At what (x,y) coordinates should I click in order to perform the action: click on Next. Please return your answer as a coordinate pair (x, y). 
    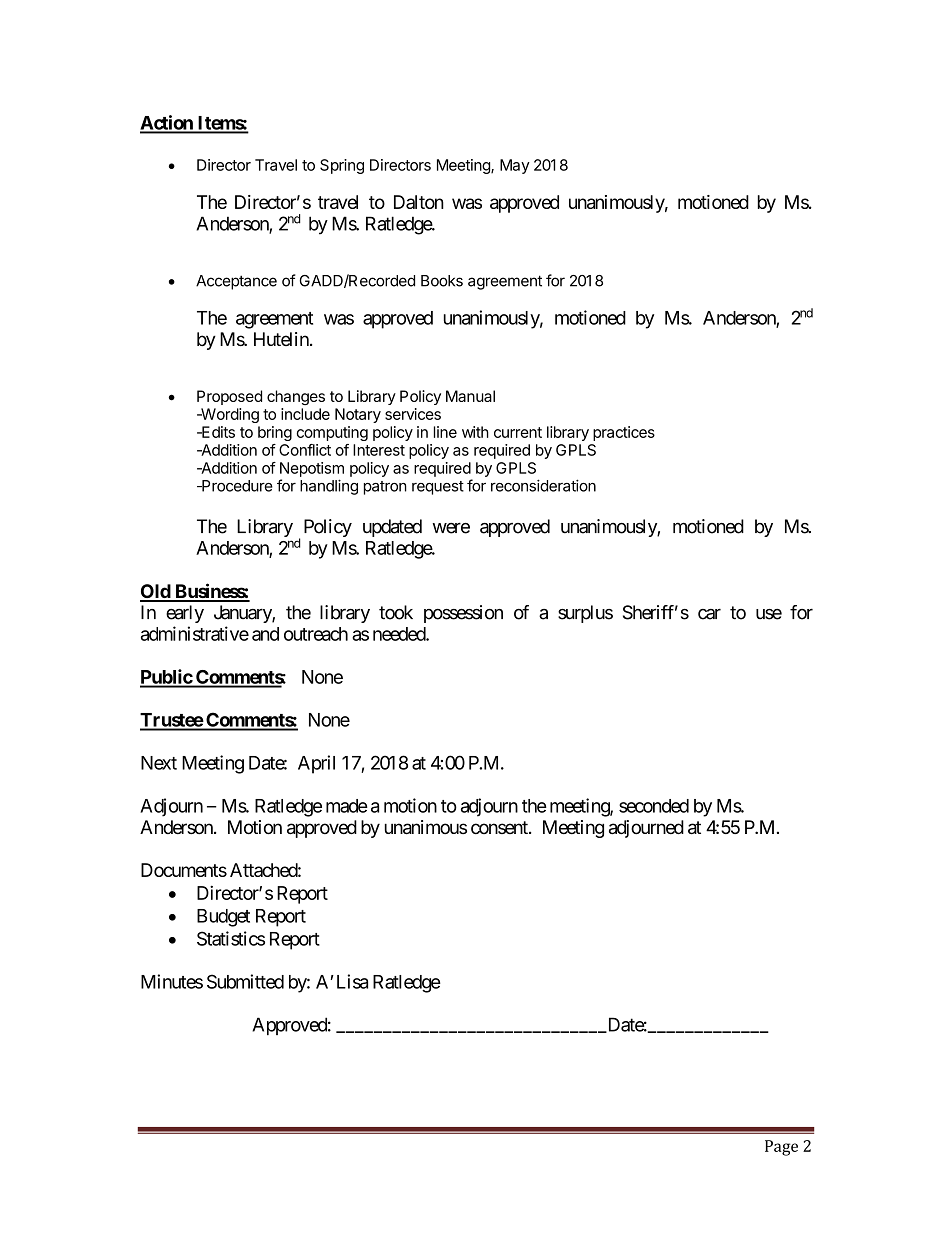
    Looking at the image, I should click on (159, 763).
